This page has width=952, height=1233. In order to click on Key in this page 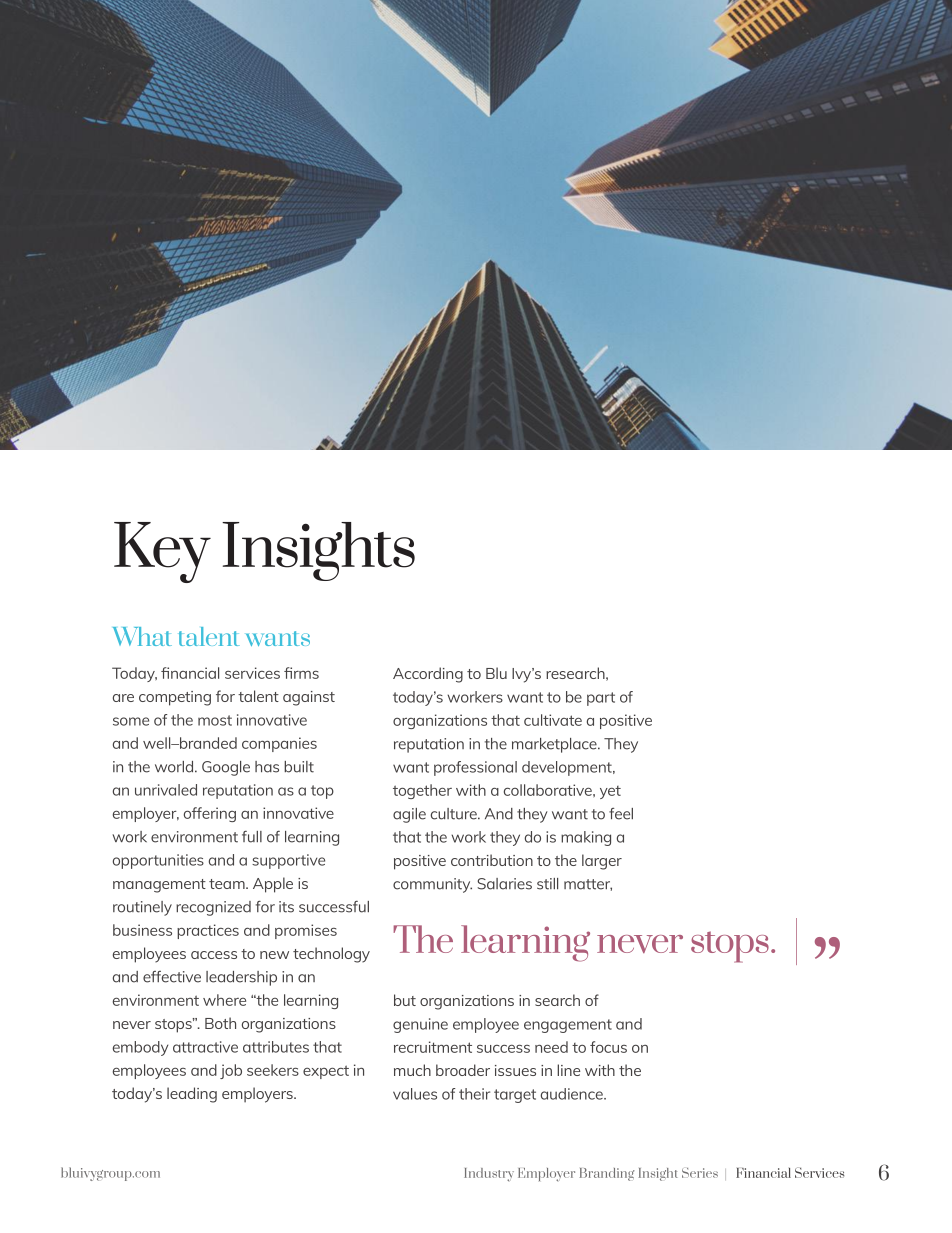, I will do `click(162, 552)`.
